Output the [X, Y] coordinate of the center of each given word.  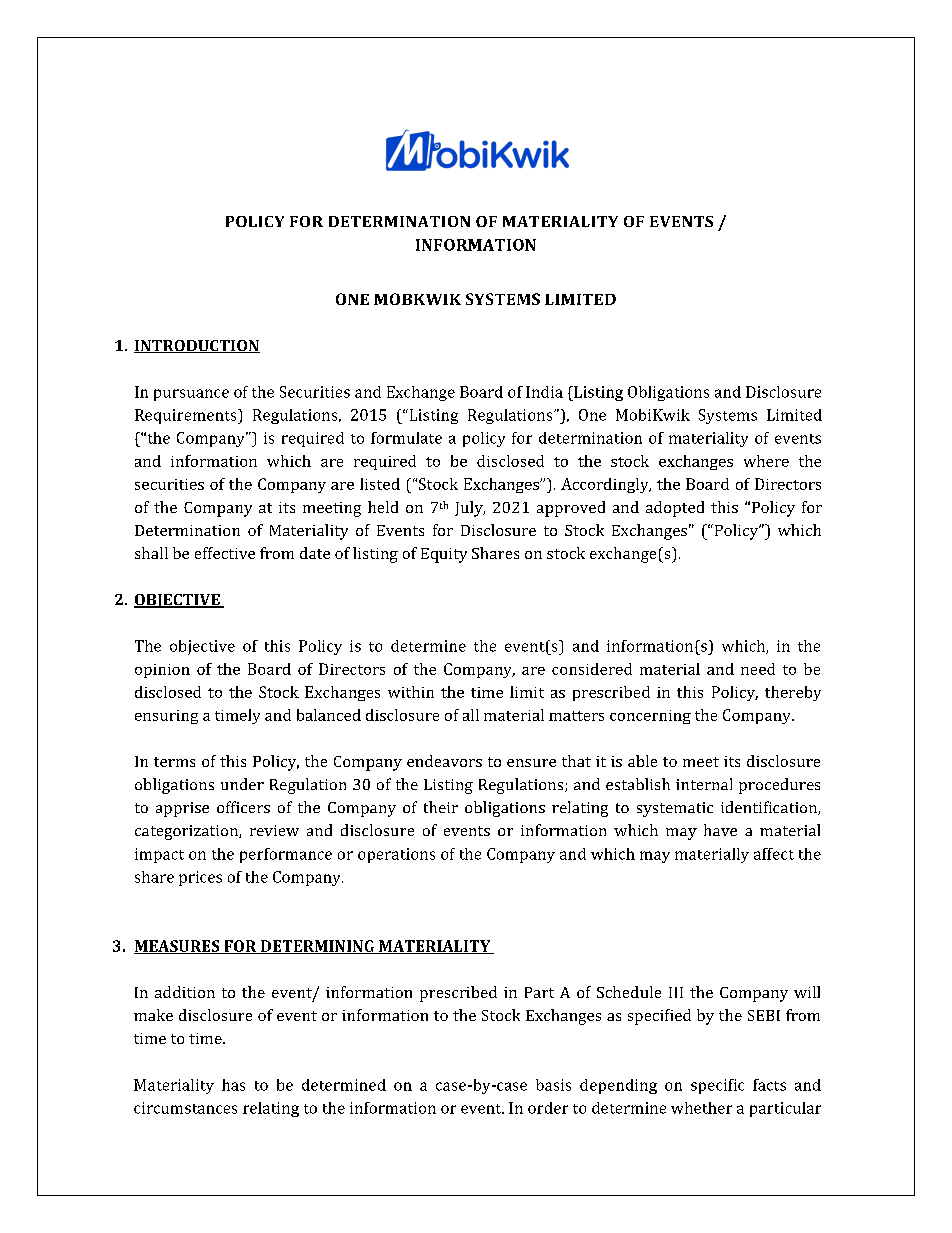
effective [225, 553]
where [766, 461]
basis [553, 1085]
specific [717, 1086]
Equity [444, 555]
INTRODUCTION [197, 346]
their [441, 807]
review [274, 830]
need [758, 669]
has [233, 1085]
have [720, 830]
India [544, 392]
